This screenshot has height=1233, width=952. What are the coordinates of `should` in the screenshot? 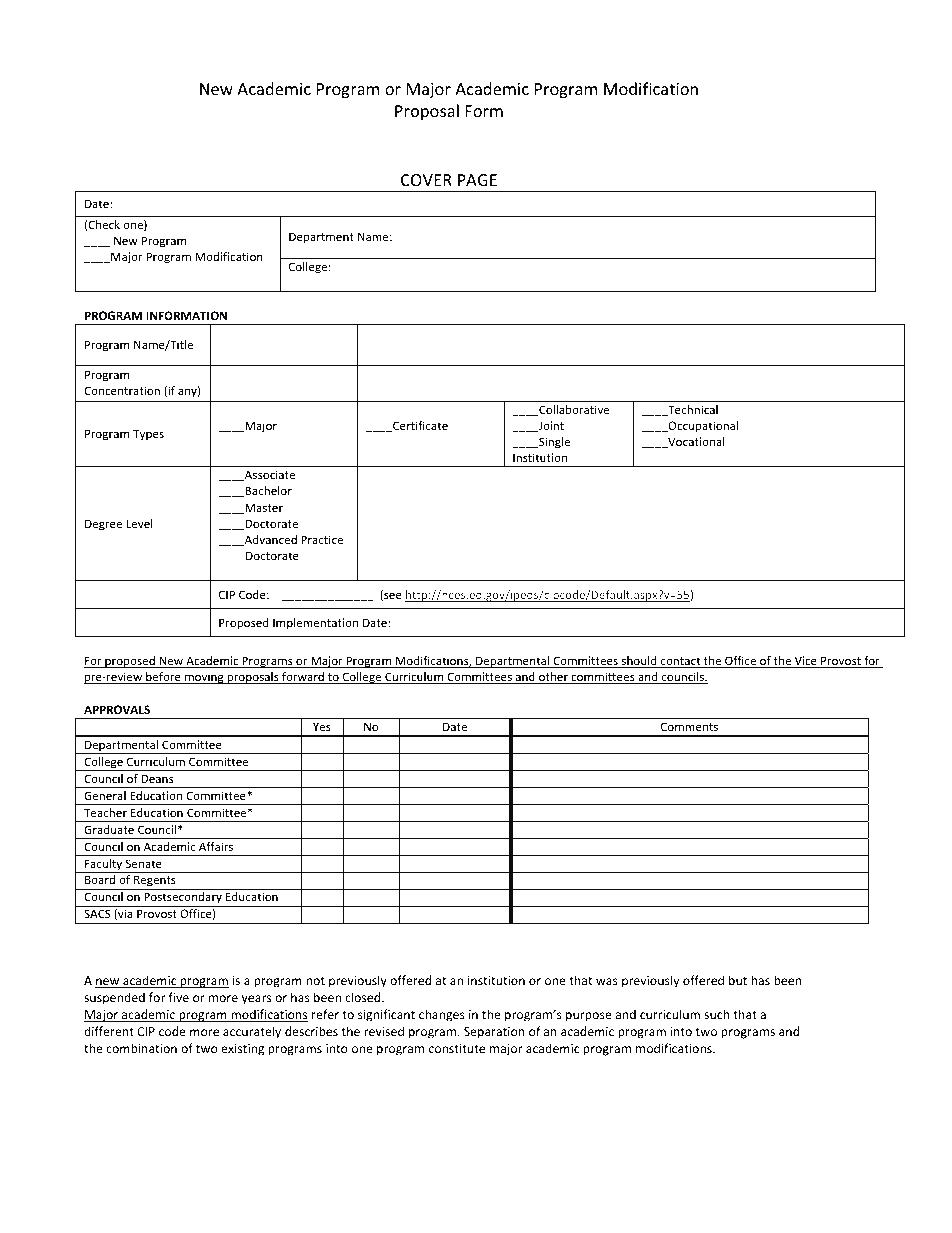 It's located at (639, 662).
